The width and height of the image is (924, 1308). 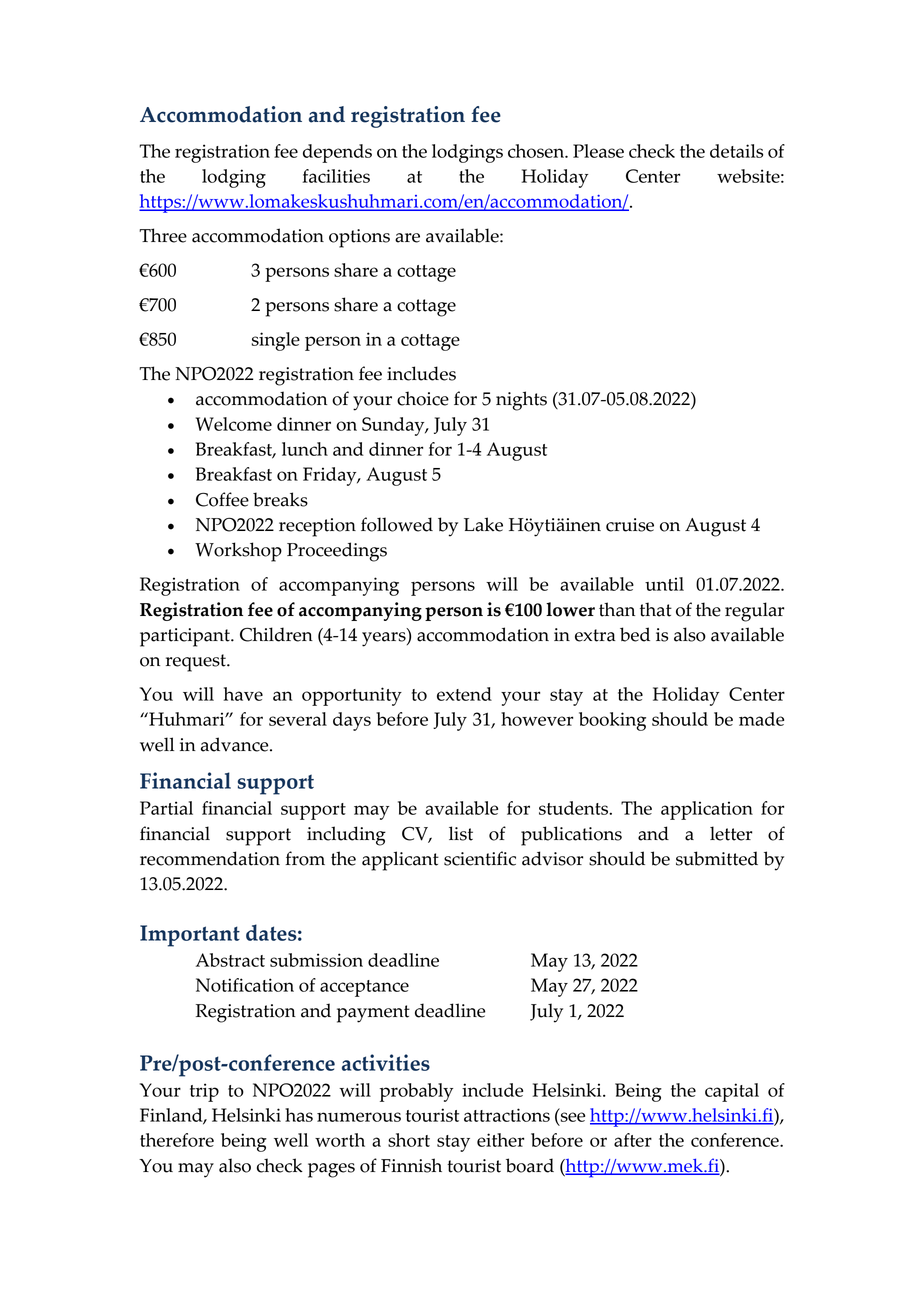 I want to click on application, so click(x=707, y=810).
